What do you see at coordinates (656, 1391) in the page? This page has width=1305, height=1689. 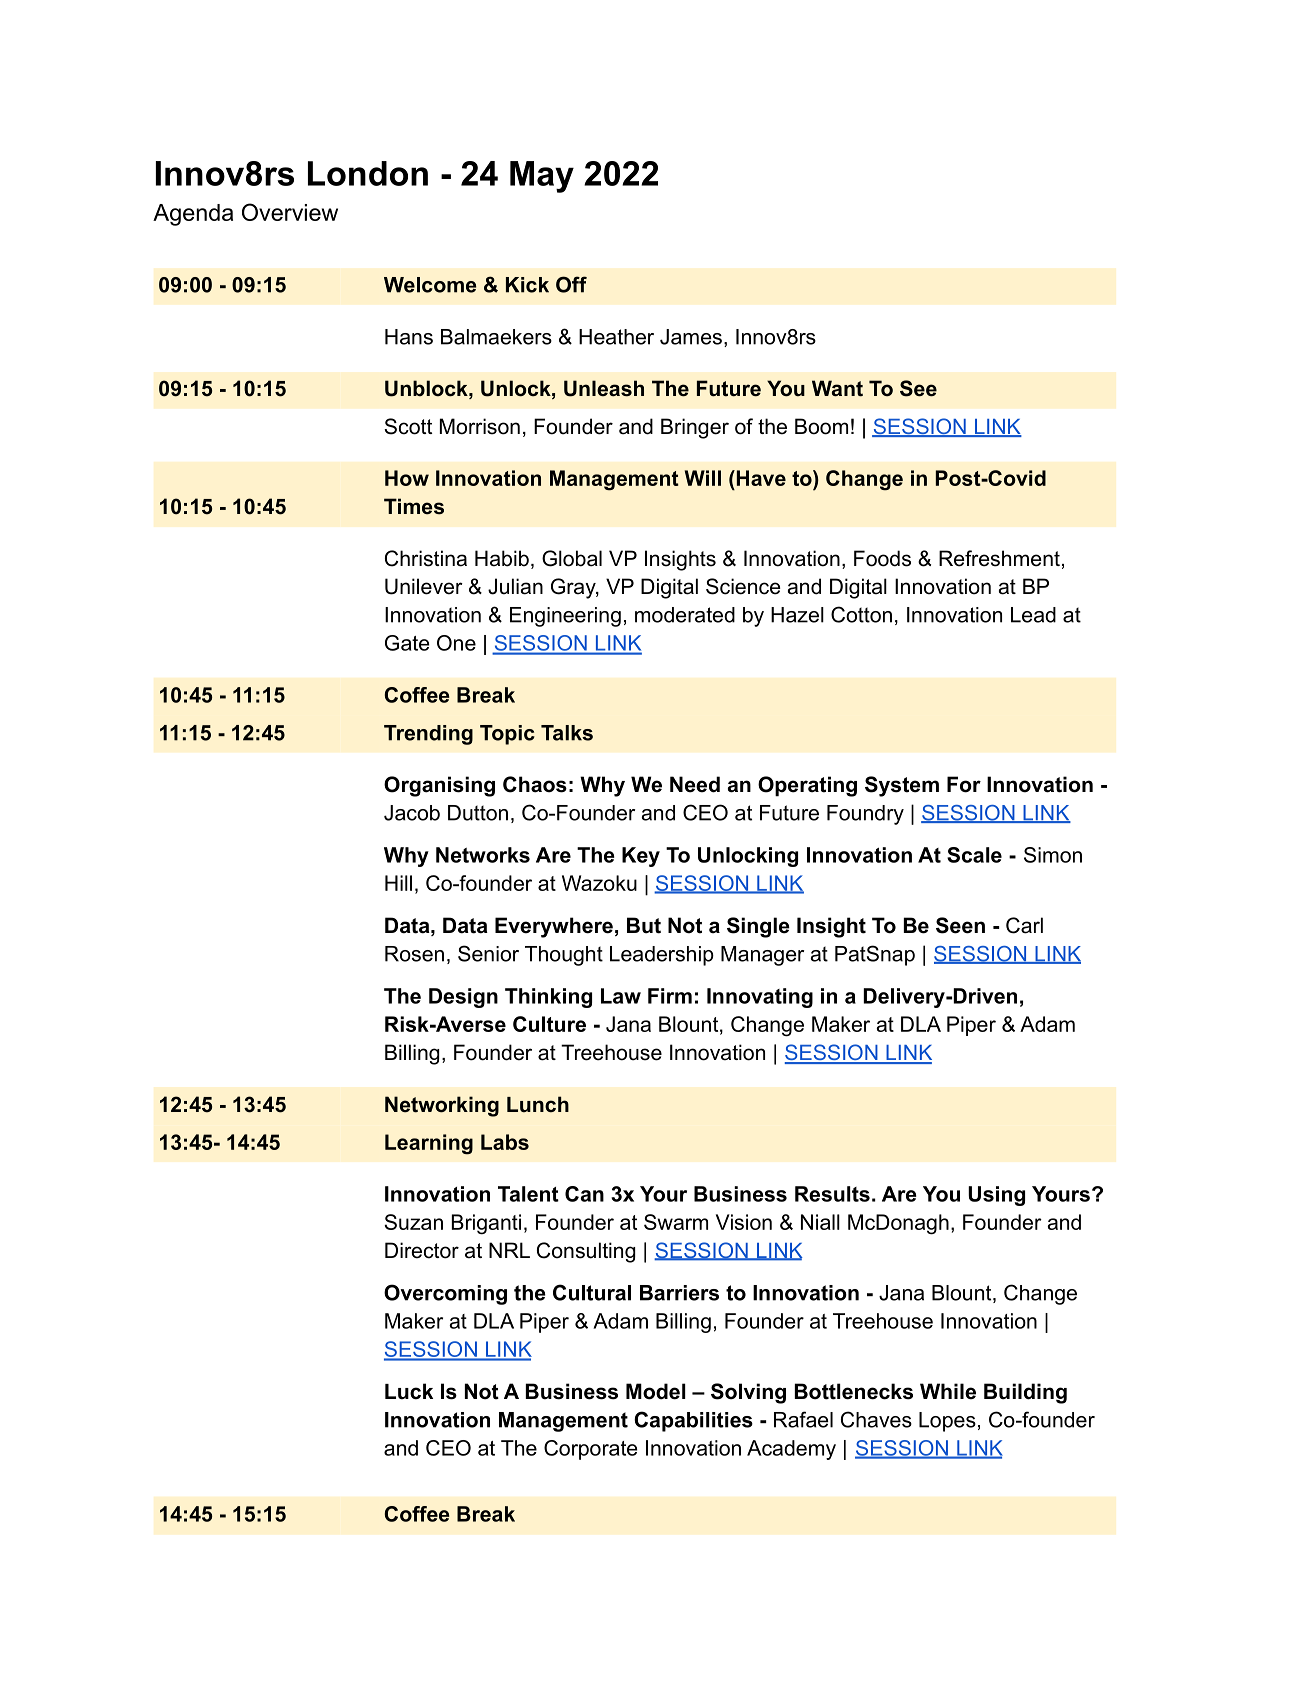 I see `Model` at bounding box center [656, 1391].
